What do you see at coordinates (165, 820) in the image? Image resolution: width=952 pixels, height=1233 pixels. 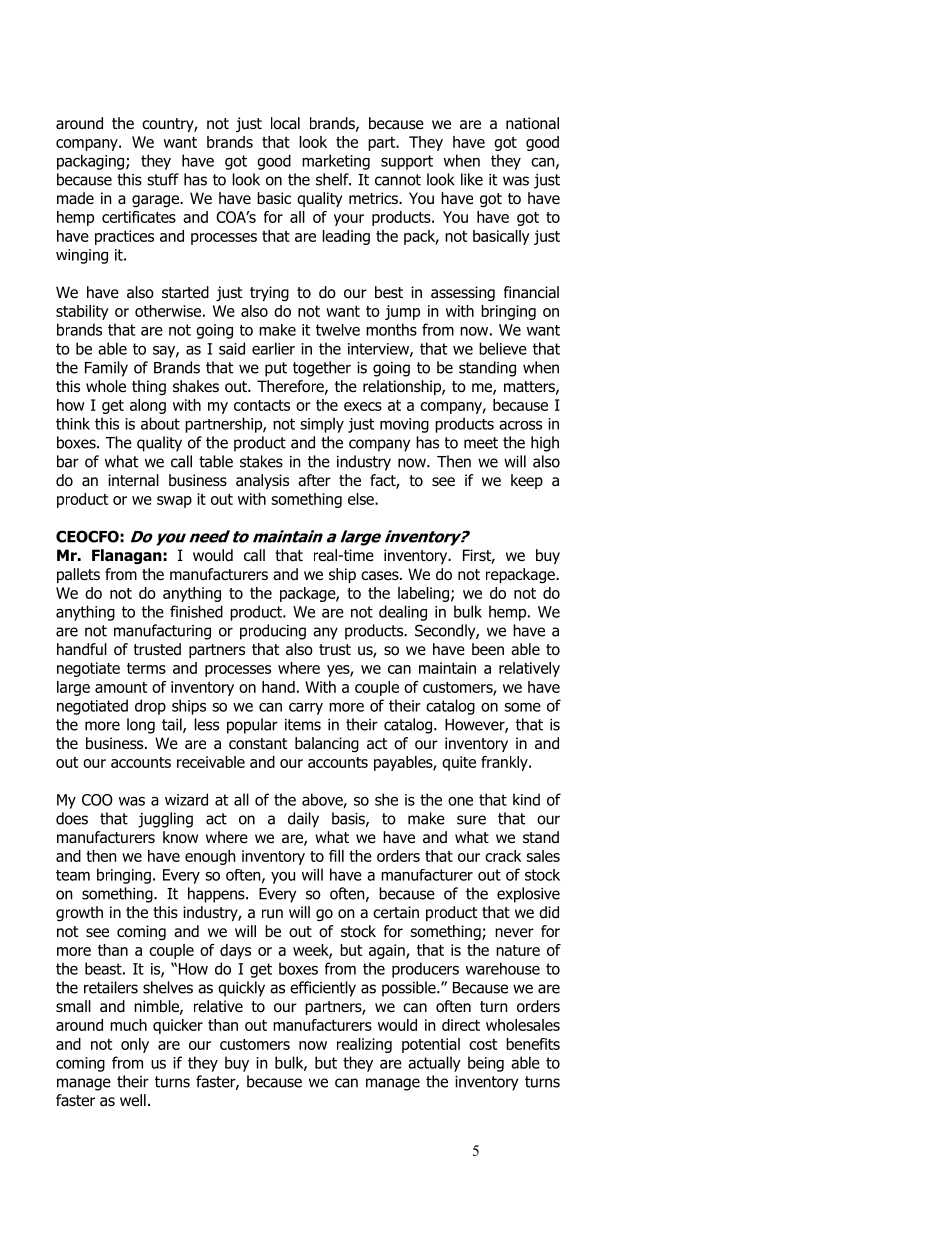 I see `juggling` at bounding box center [165, 820].
